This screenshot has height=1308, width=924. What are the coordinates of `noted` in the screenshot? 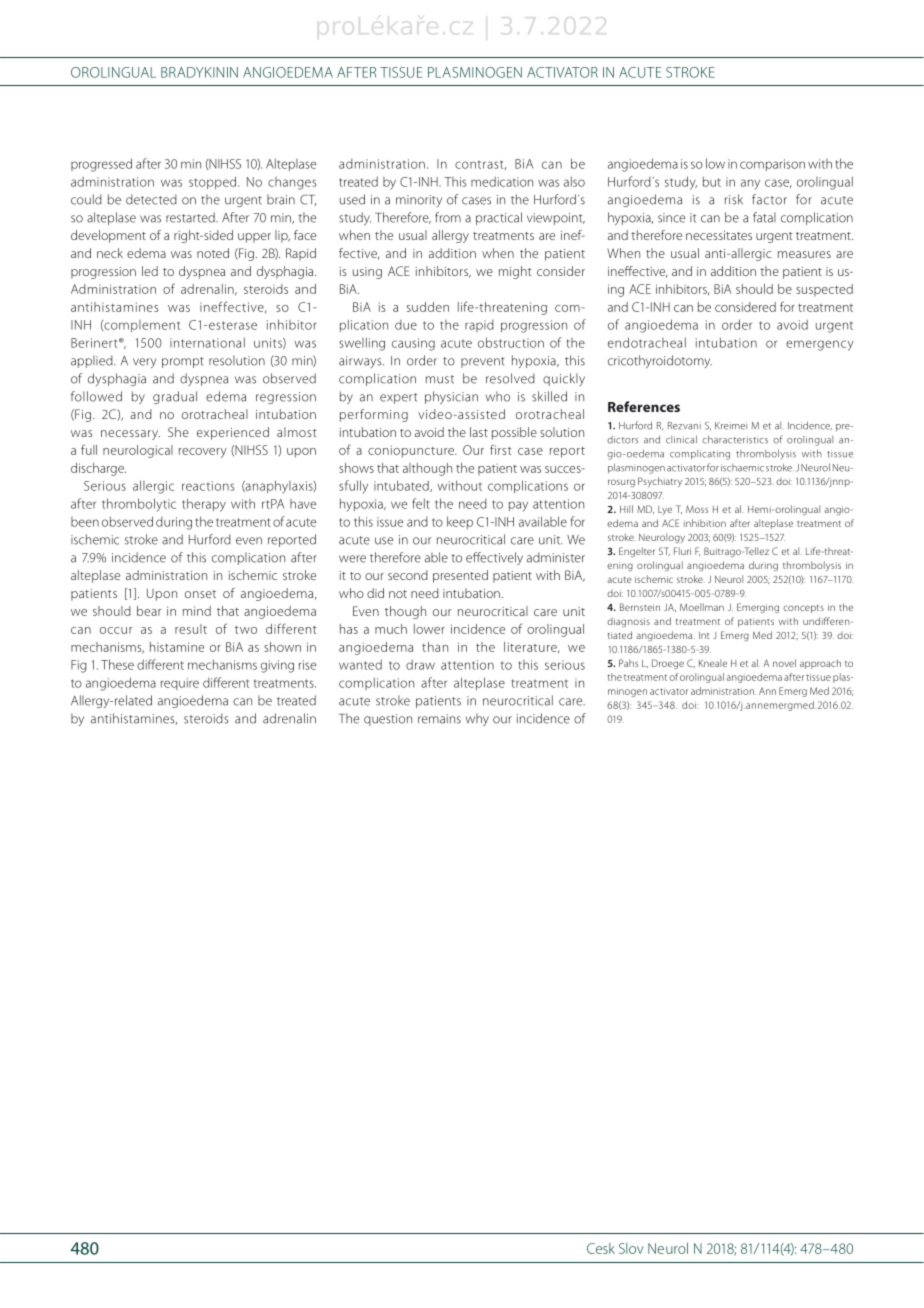 It's located at (213, 253).
